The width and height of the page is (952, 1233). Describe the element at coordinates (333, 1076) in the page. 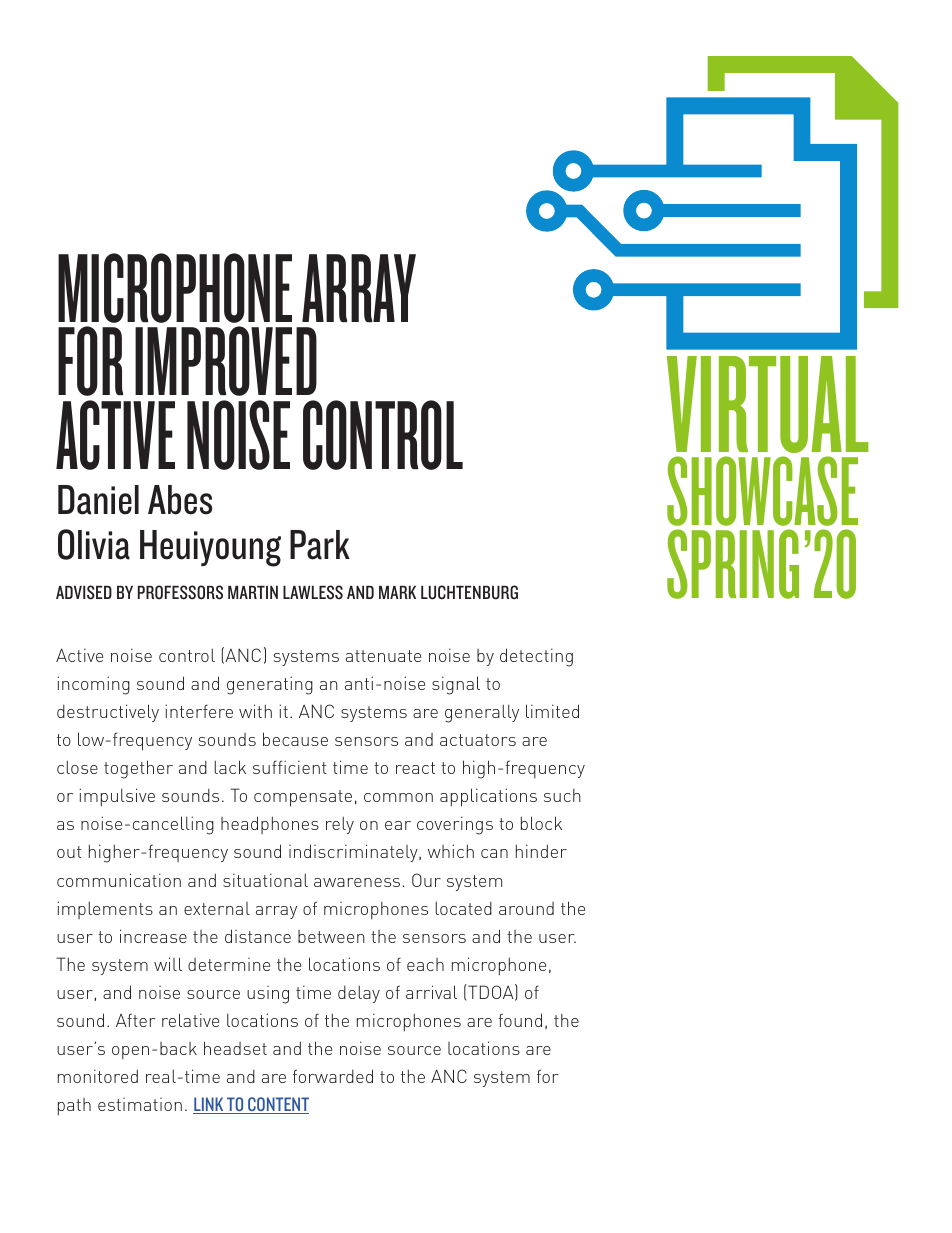

I see `forwarded` at that location.
